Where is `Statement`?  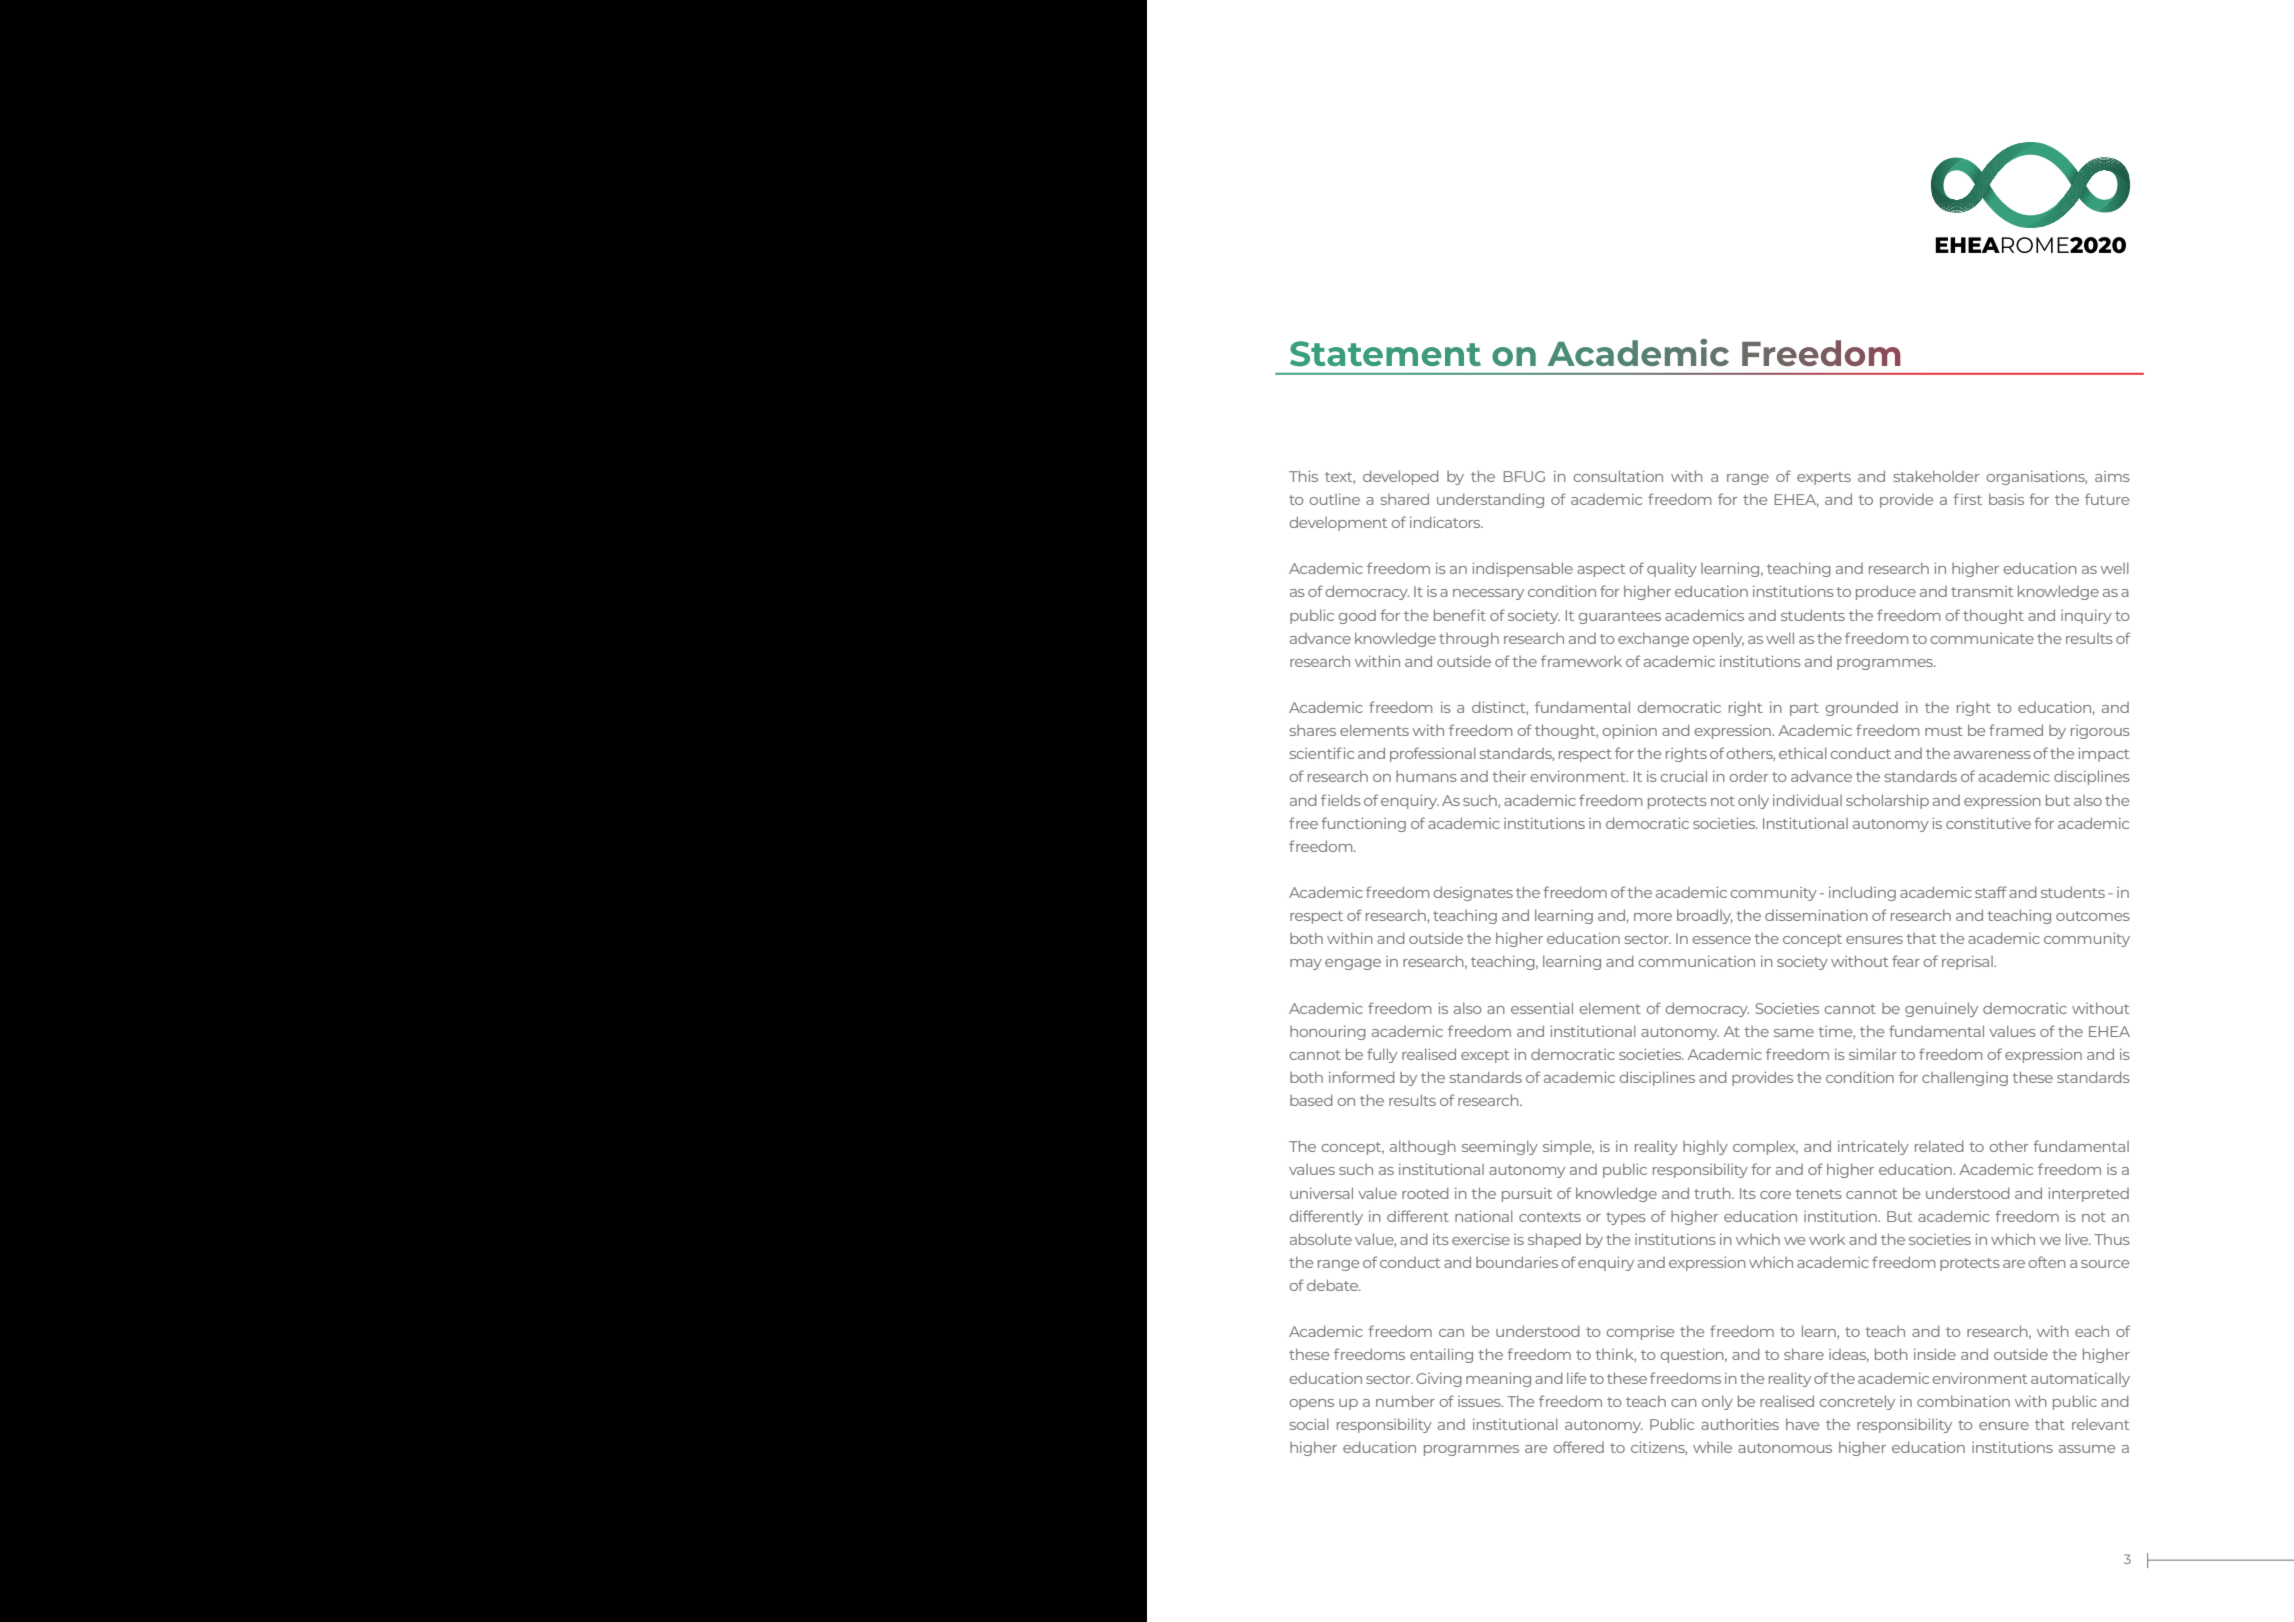
Statement is located at coordinates (1385, 354).
